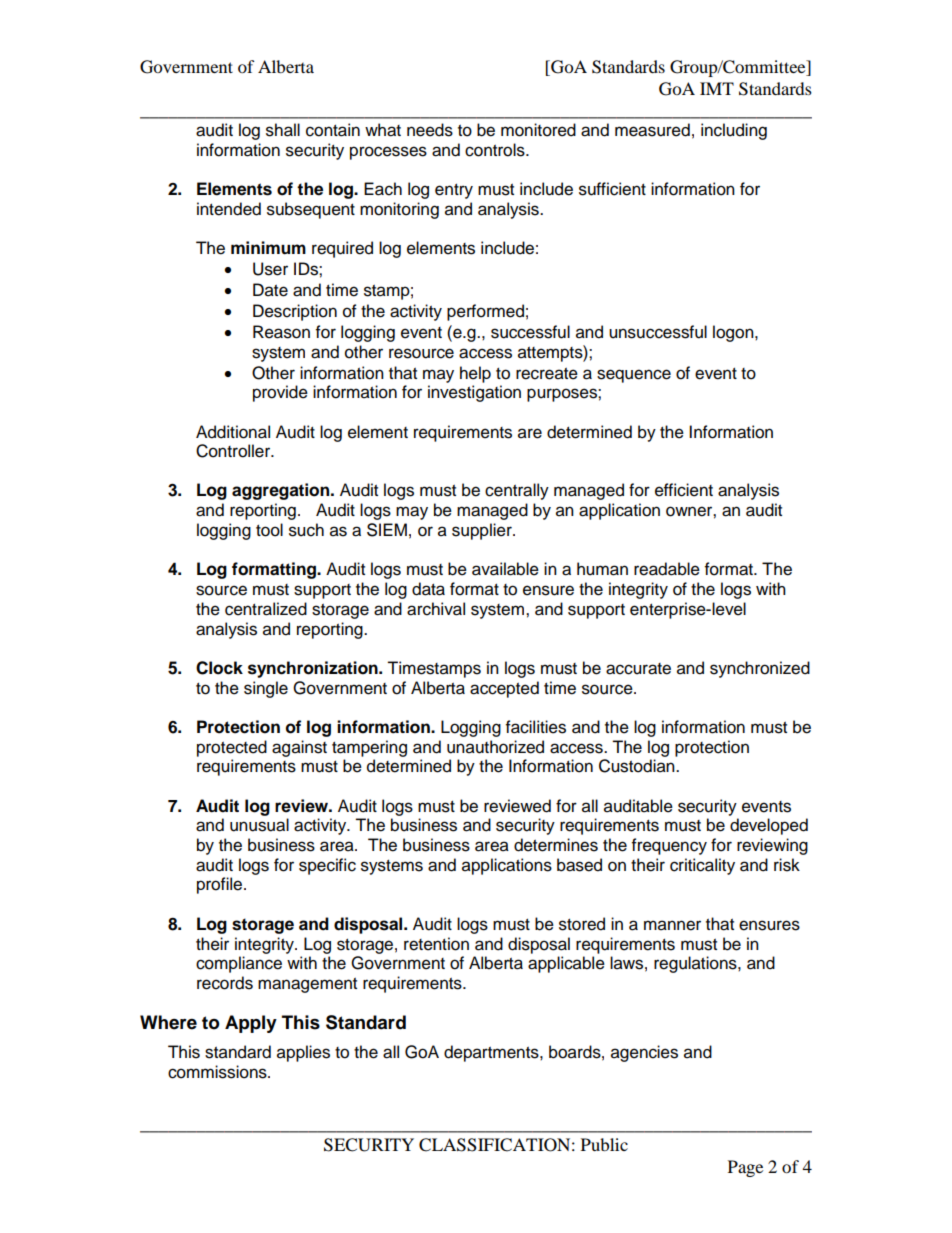 The height and width of the screenshot is (1233, 952). Describe the element at coordinates (745, 1168) in the screenshot. I see `Page` at that location.
